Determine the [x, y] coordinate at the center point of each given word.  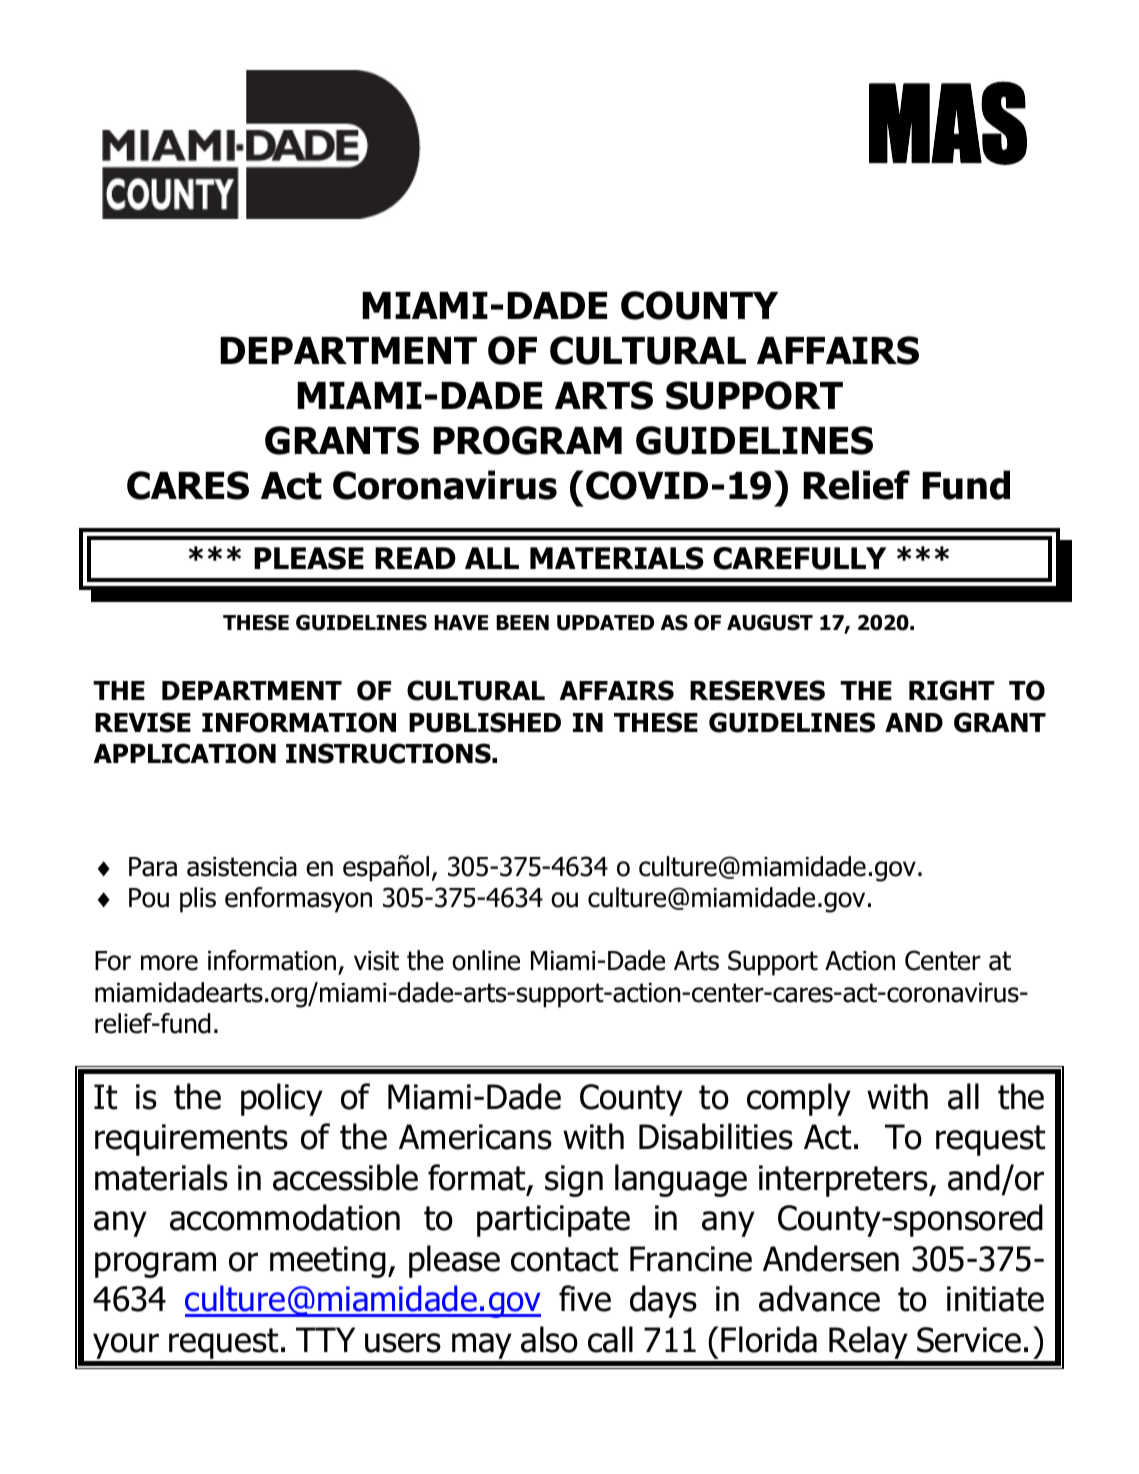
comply [799, 1099]
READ [415, 558]
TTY [325, 1339]
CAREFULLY [799, 558]
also [549, 1339]
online [486, 960]
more [169, 963]
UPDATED [605, 623]
